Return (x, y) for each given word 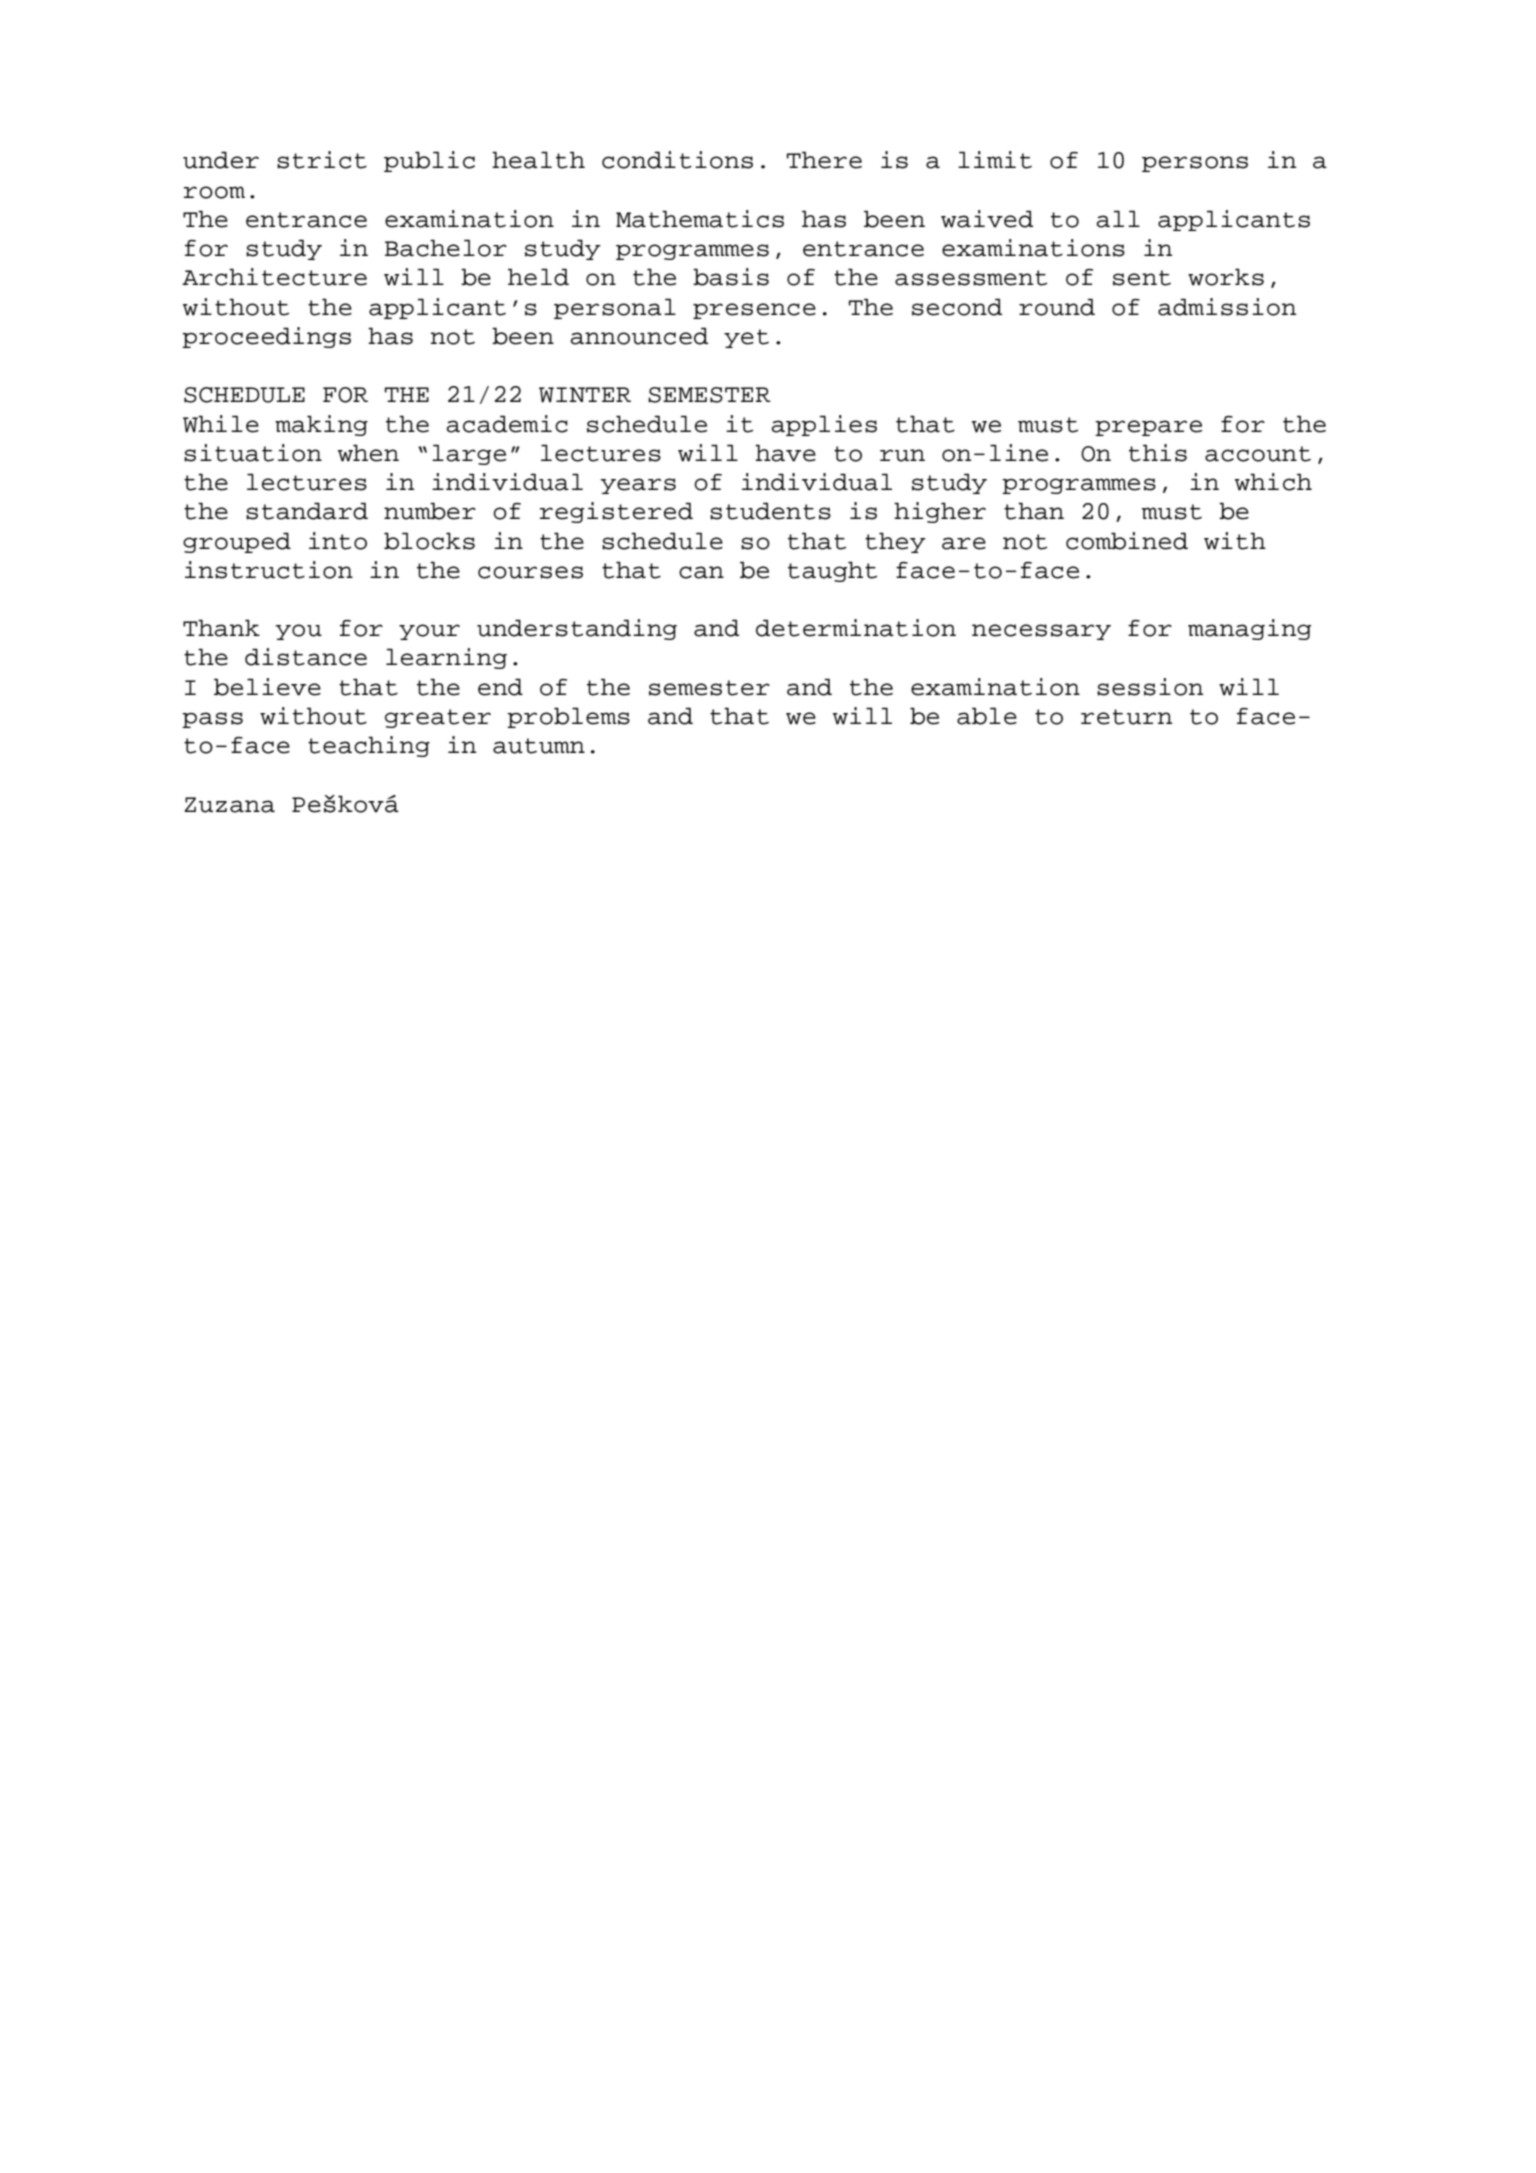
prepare (1148, 428)
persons (1195, 164)
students (770, 511)
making (321, 425)
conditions (677, 160)
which (1273, 482)
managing (1249, 629)
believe (267, 687)
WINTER (585, 395)
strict (322, 160)
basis (731, 277)
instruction (269, 570)
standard (307, 511)
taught (832, 571)
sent (1142, 278)
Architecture (274, 277)
